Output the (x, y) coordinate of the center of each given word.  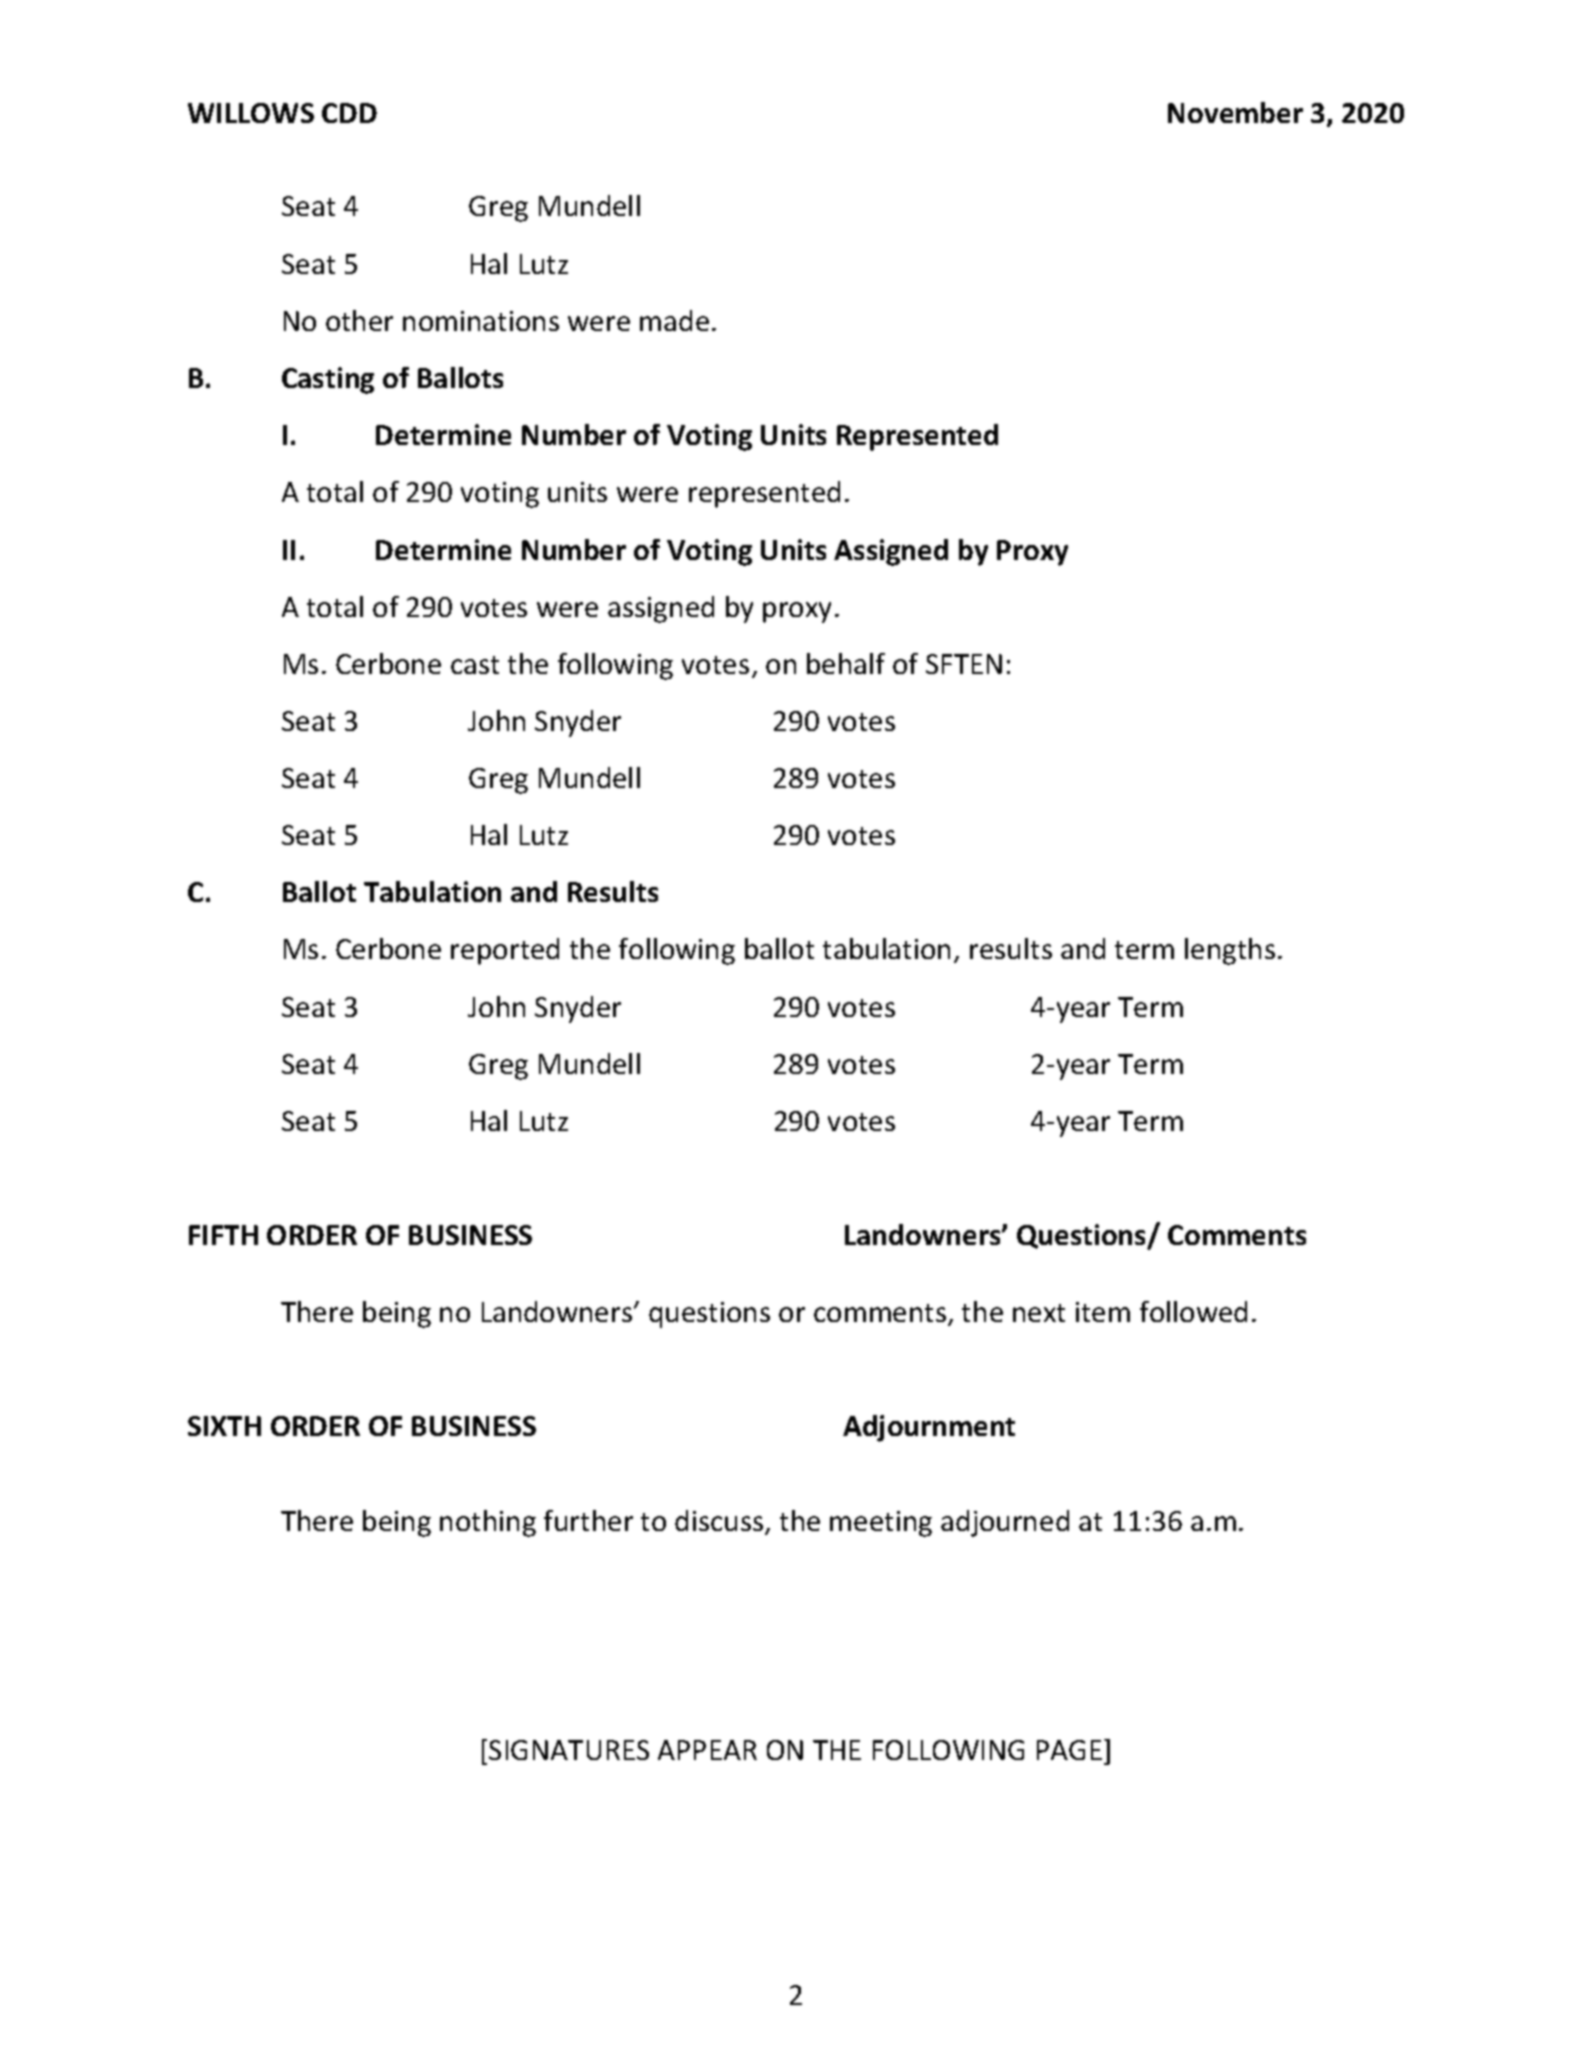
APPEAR (707, 1750)
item (1103, 1312)
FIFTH (223, 1235)
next (1039, 1313)
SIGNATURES (569, 1750)
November (1235, 112)
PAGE (1069, 1750)
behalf (846, 663)
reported (505, 951)
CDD (349, 113)
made (674, 320)
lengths (1230, 951)
